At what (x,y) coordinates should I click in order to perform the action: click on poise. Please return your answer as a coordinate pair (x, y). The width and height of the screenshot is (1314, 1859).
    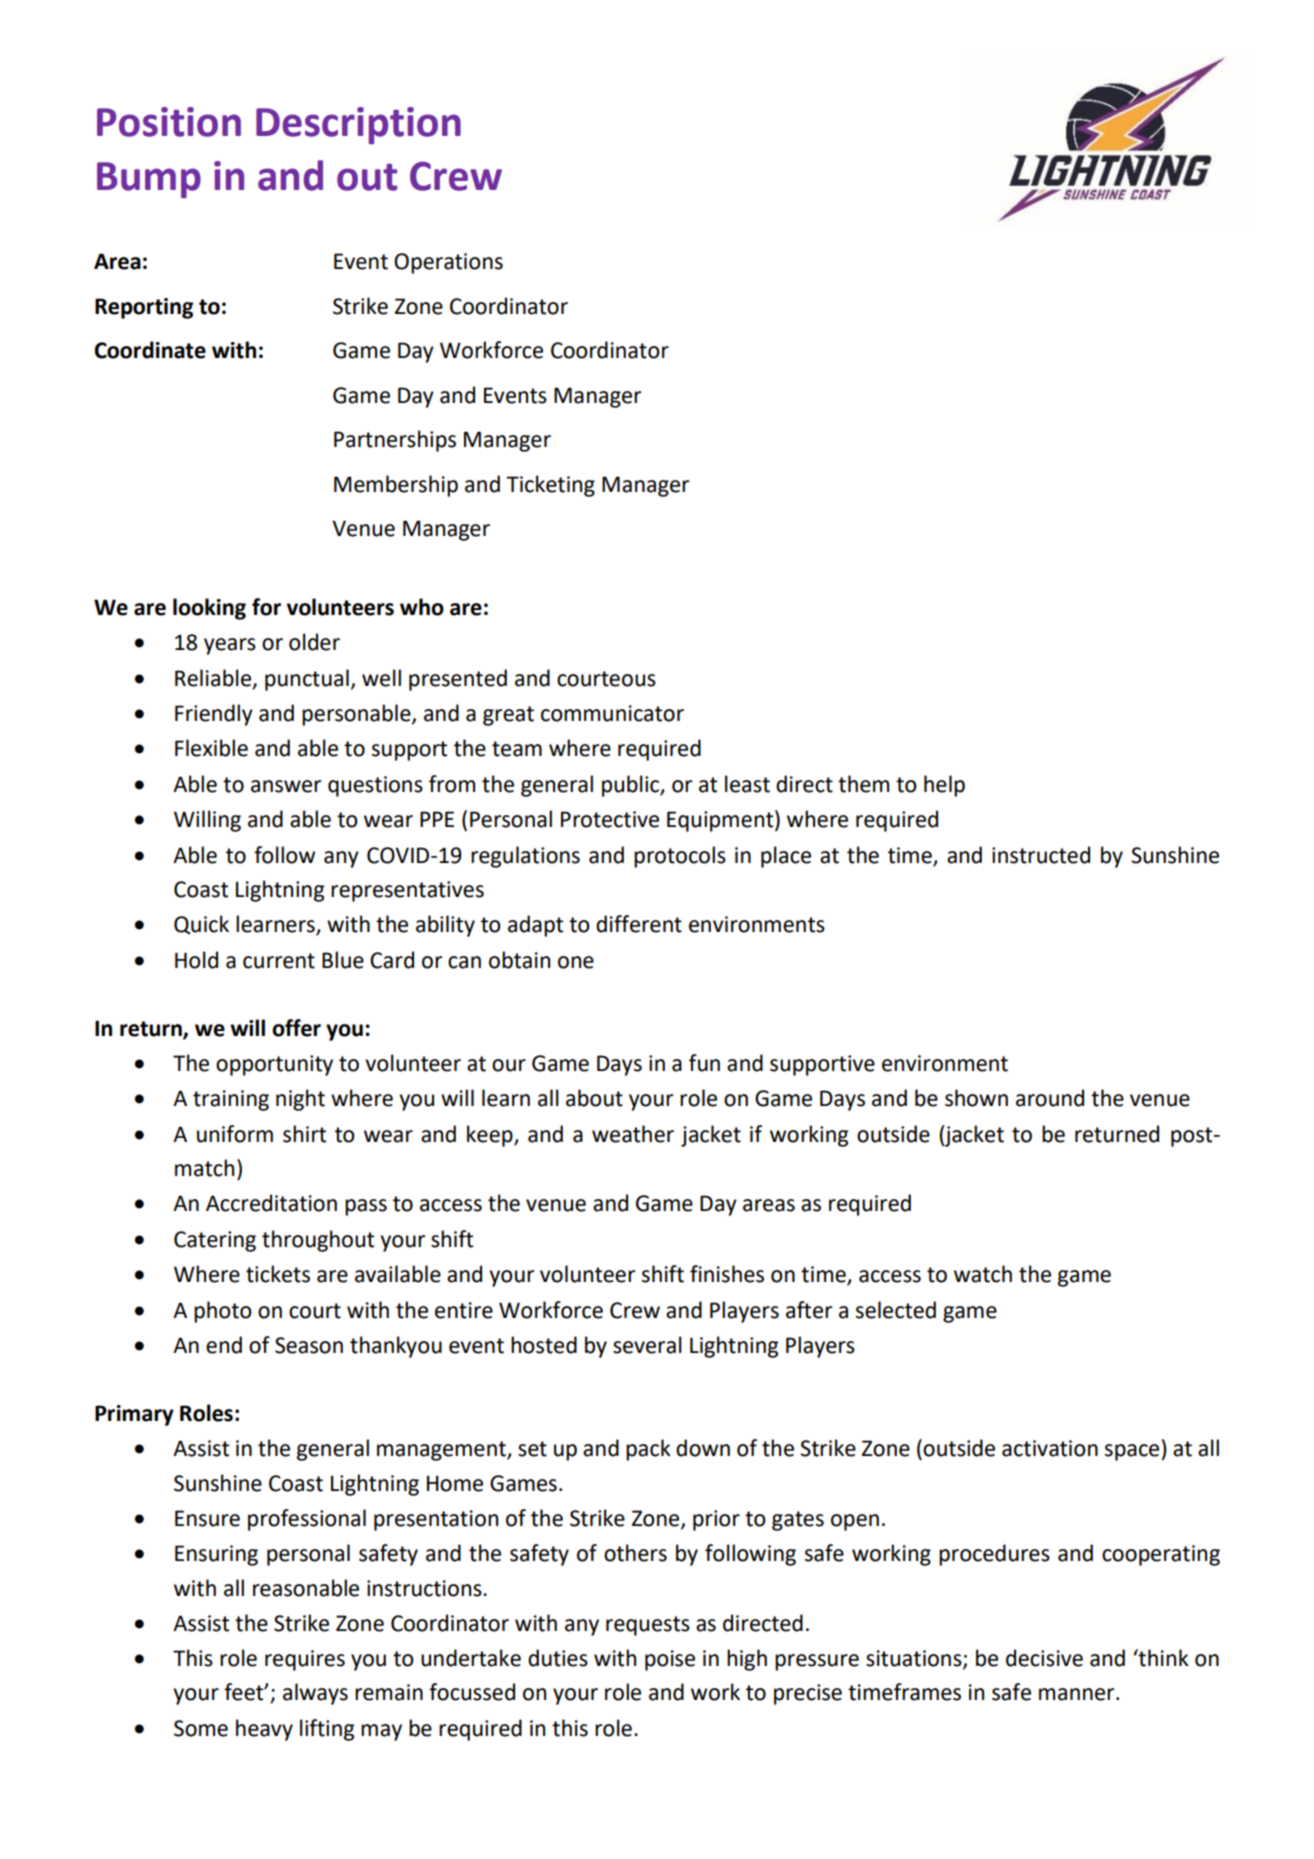
    Looking at the image, I should click on (670, 1660).
